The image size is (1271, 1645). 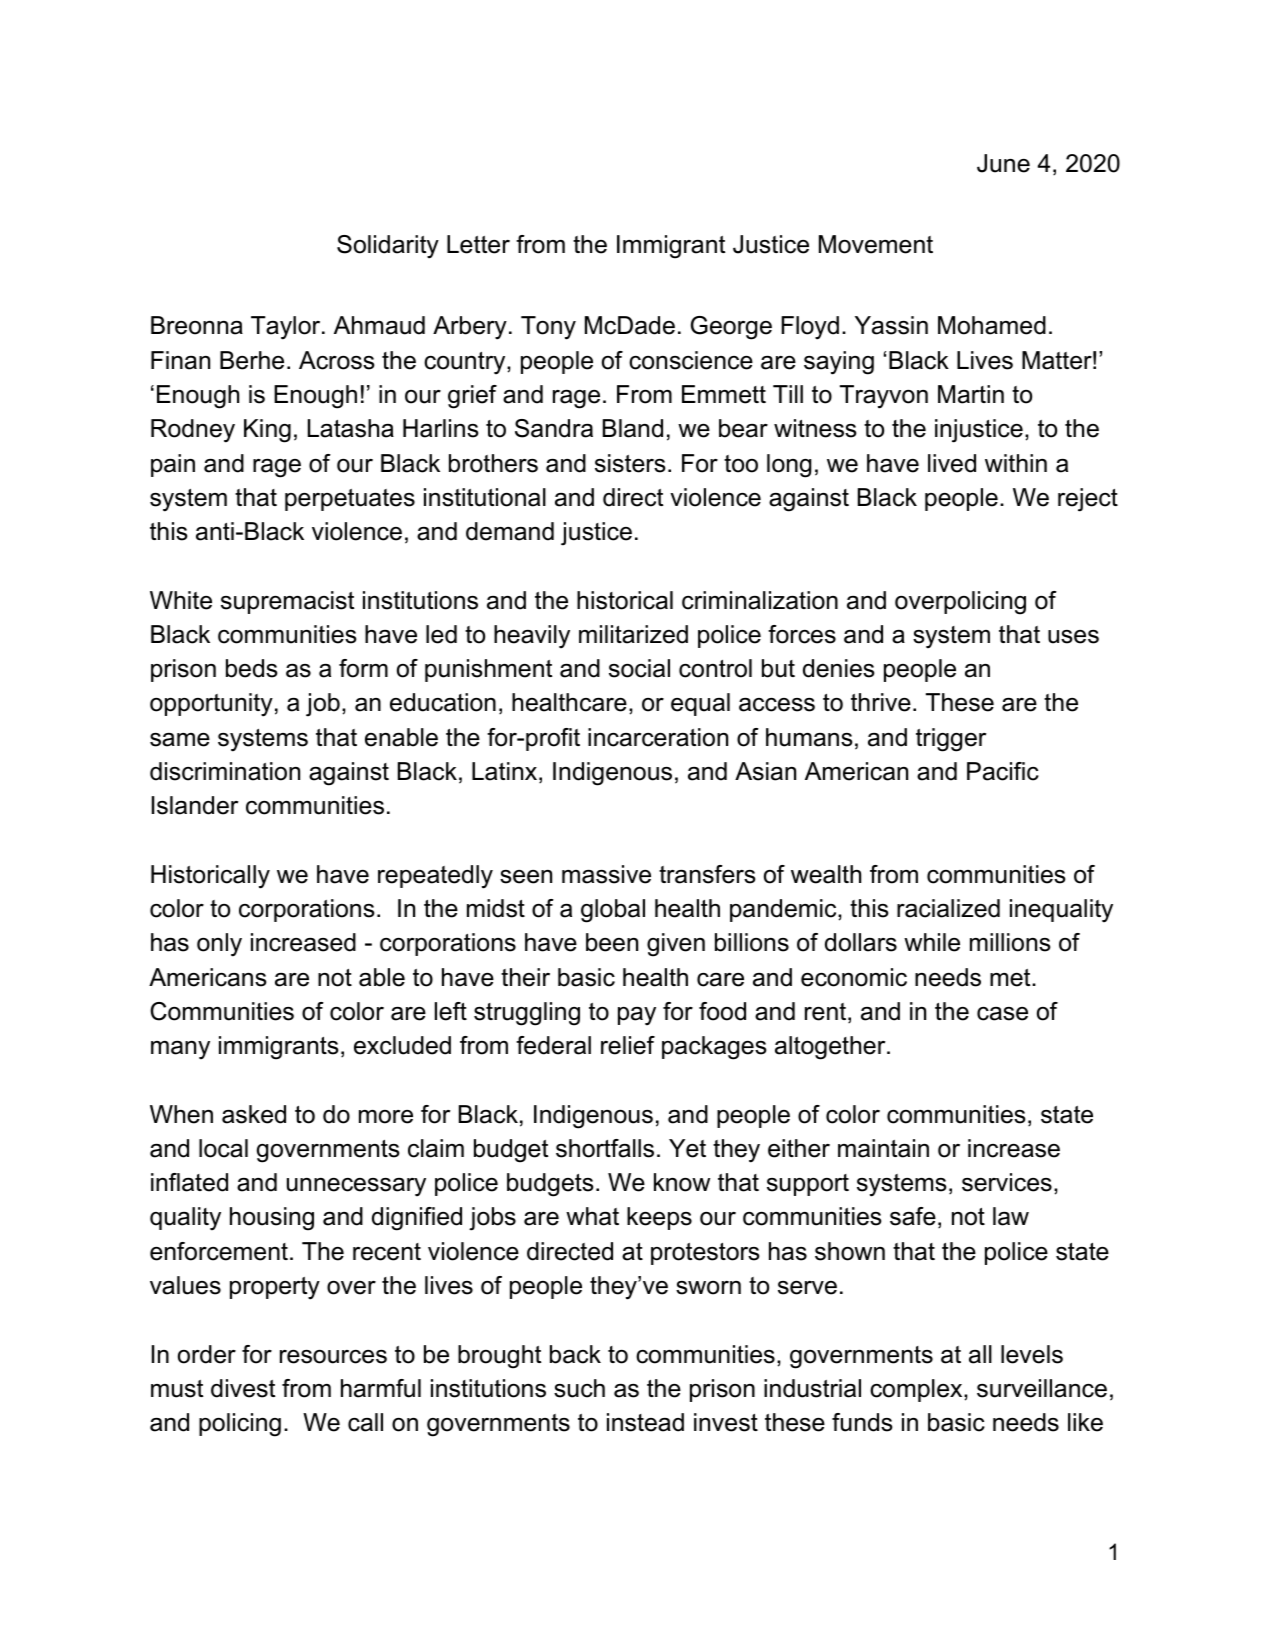 What do you see at coordinates (630, 463) in the page?
I see `sisters` at bounding box center [630, 463].
